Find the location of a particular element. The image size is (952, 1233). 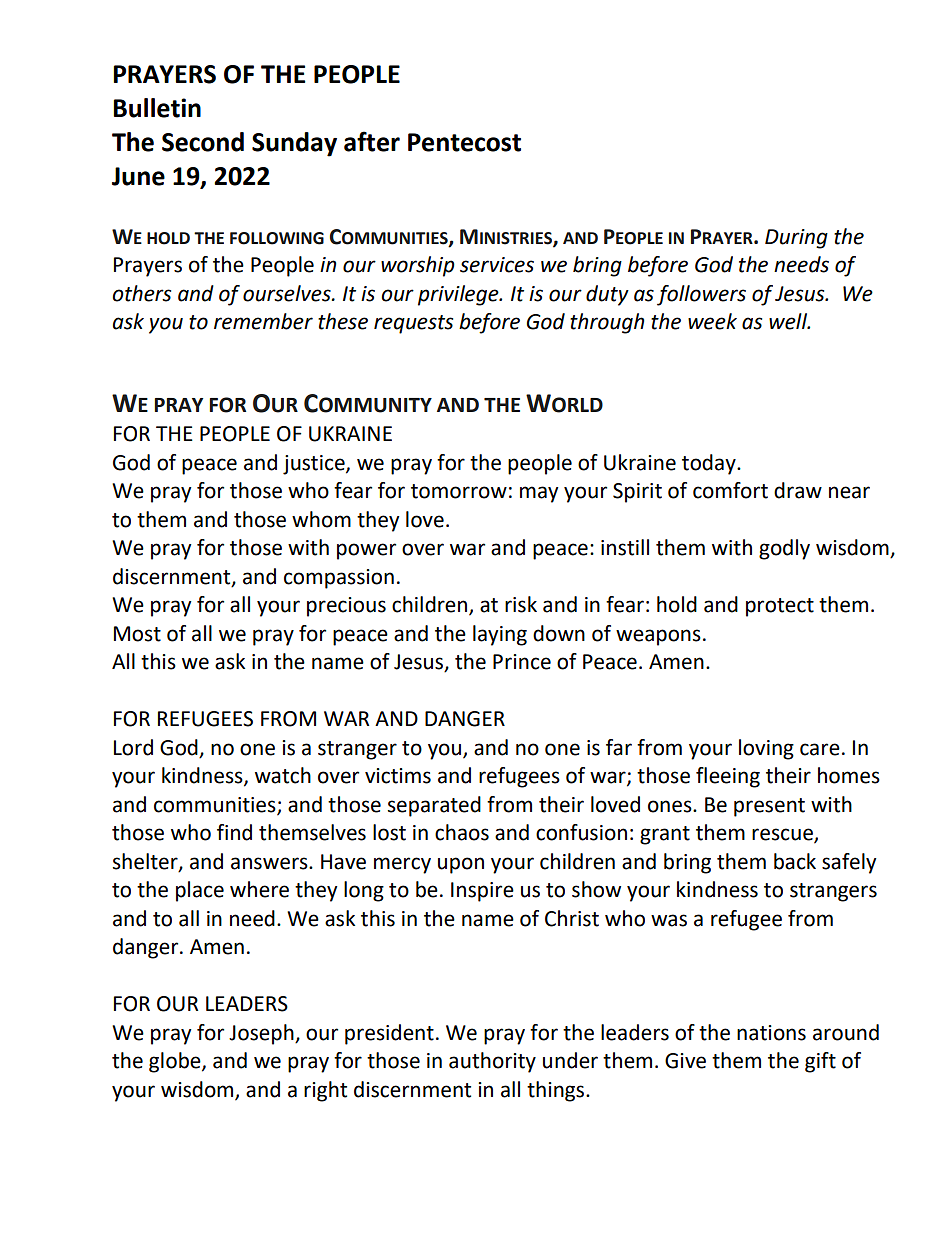

authority is located at coordinates (492, 1062).
